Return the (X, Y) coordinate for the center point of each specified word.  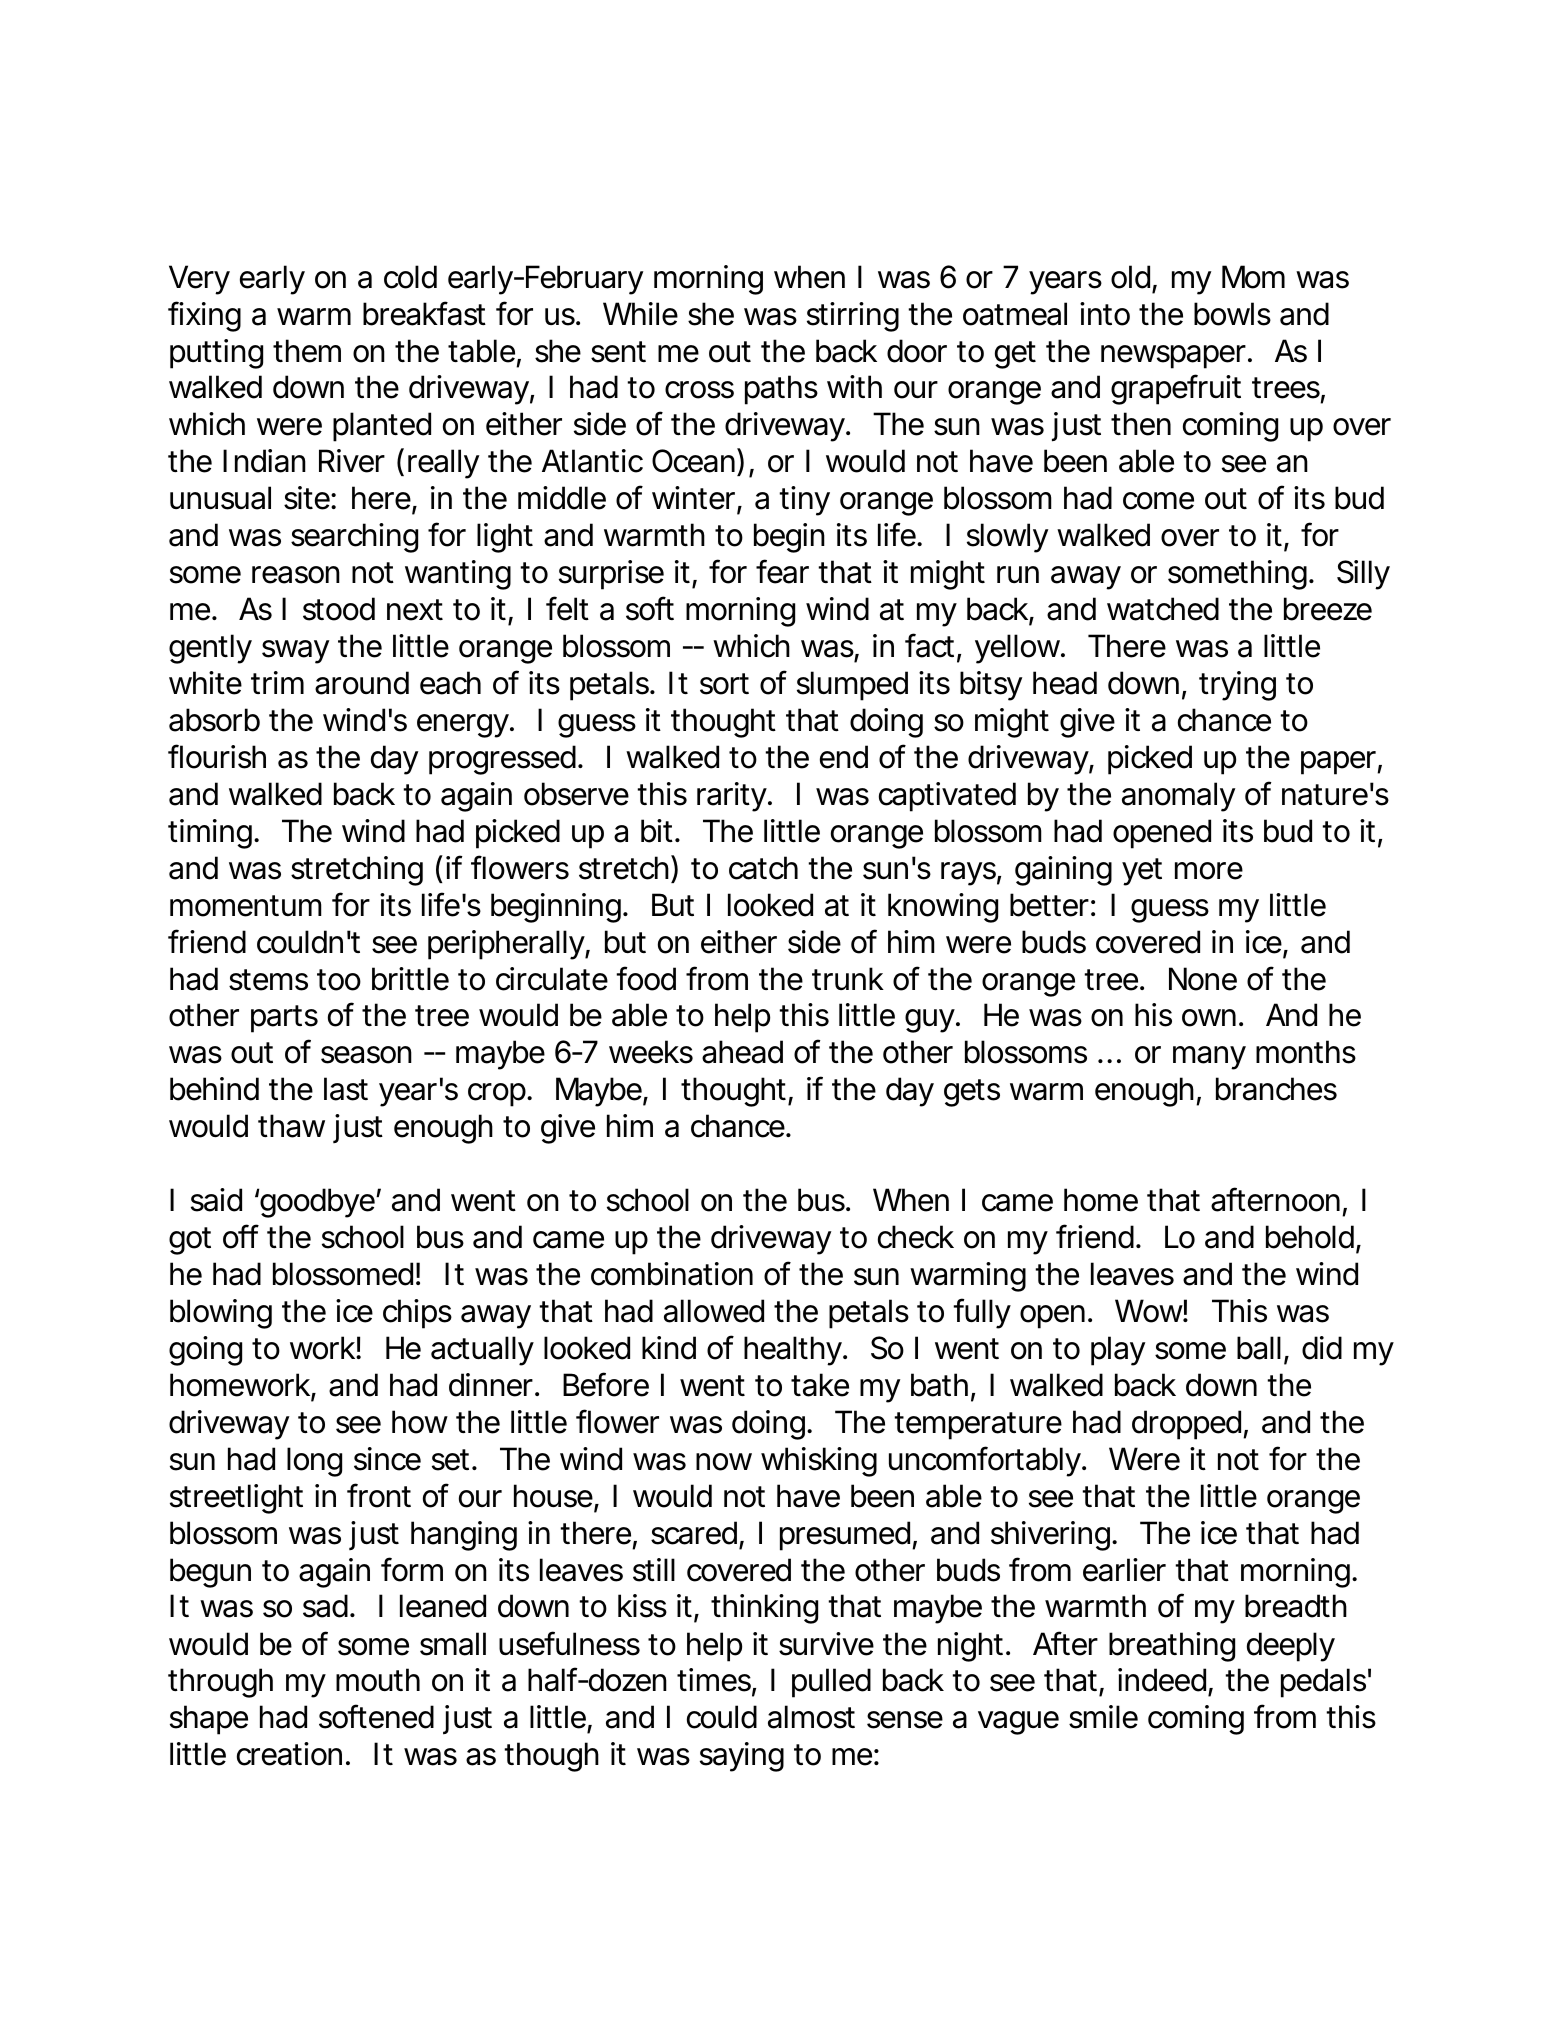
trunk (848, 978)
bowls (1232, 314)
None (1203, 979)
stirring (853, 317)
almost (811, 1717)
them (307, 351)
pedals (1326, 1683)
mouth (378, 1680)
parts (284, 1019)
